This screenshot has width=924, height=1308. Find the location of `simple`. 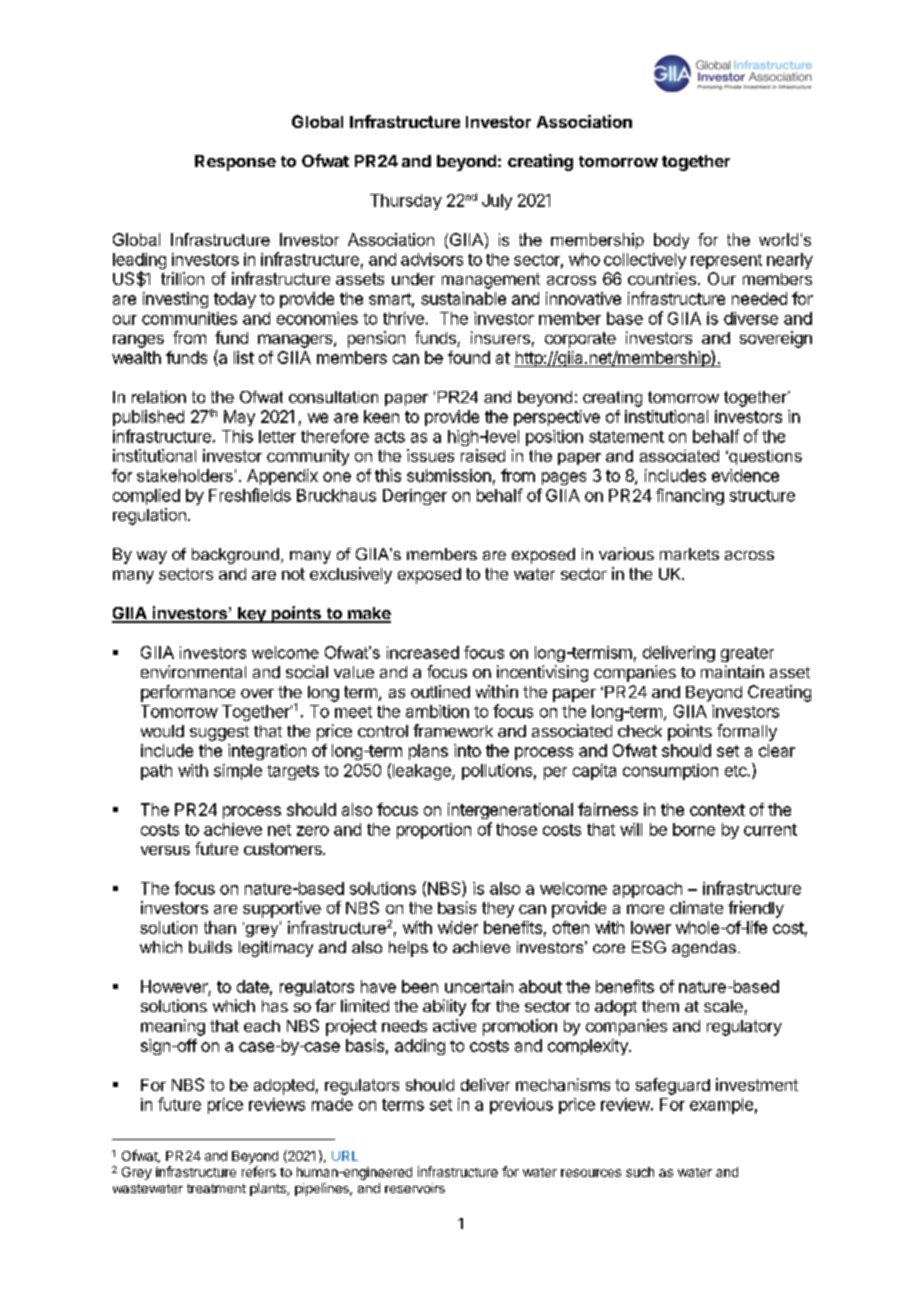

simple is located at coordinates (238, 772).
